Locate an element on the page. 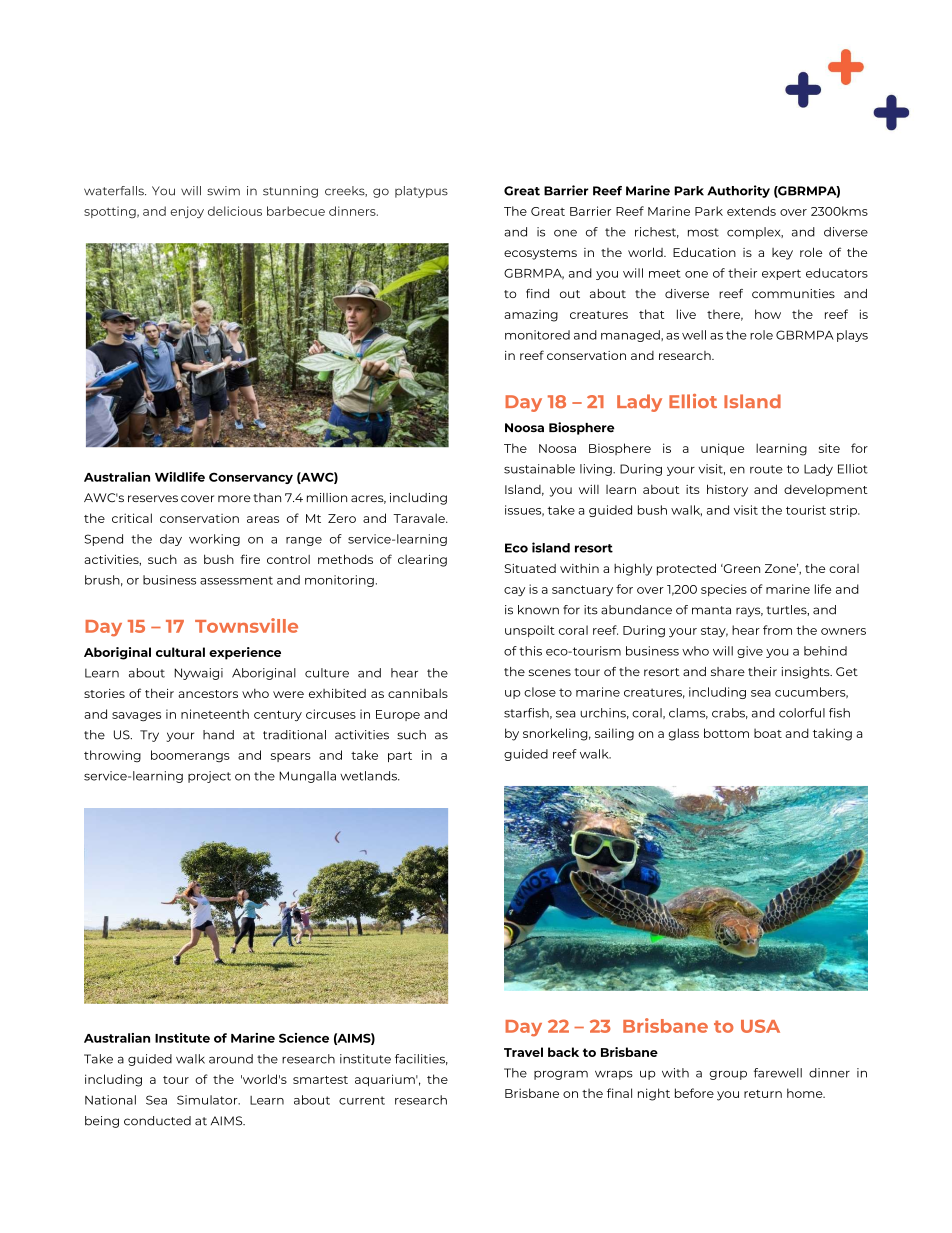  Simulator is located at coordinates (208, 1100).
